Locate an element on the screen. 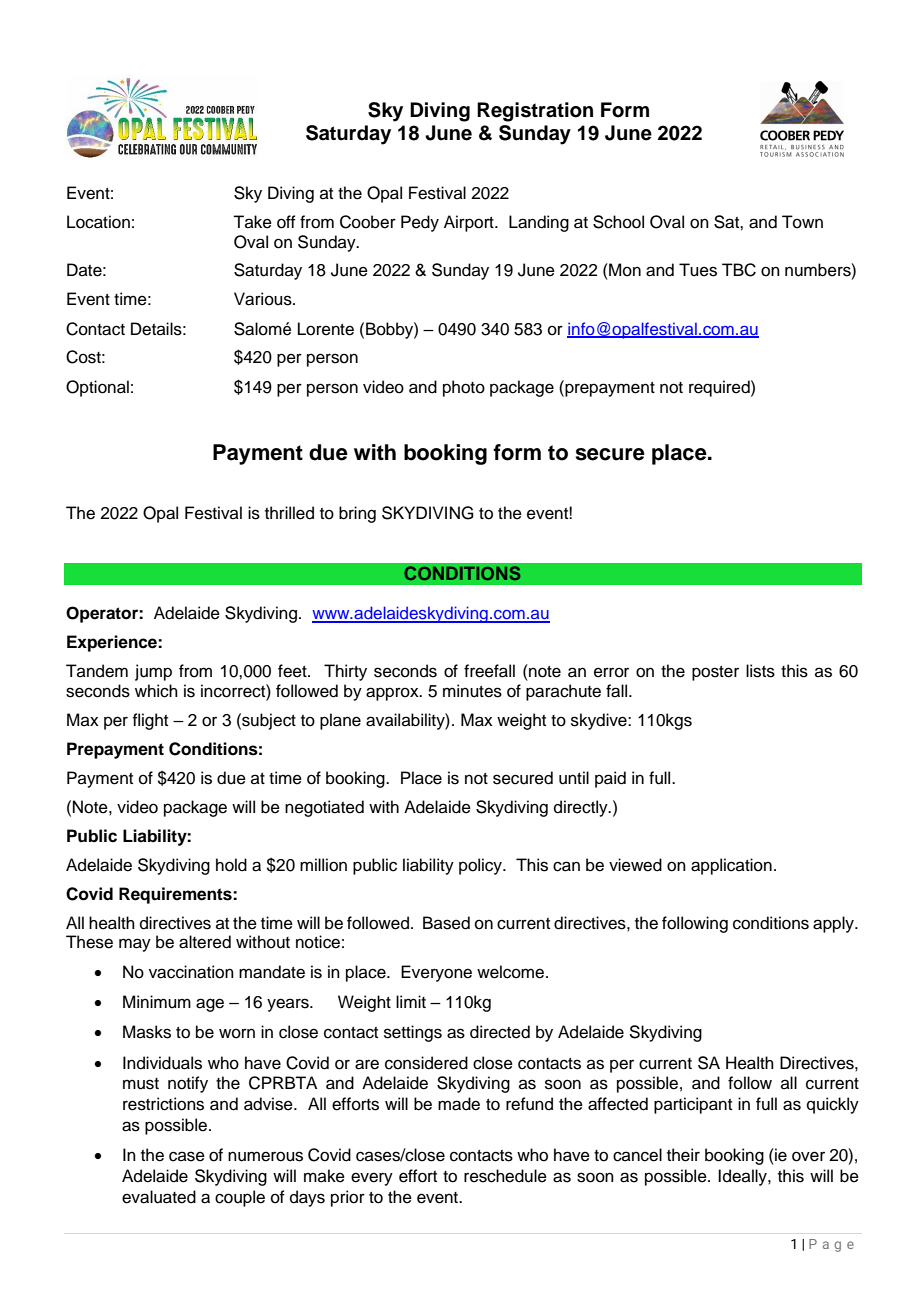  reschedule is located at coordinates (505, 1176).
